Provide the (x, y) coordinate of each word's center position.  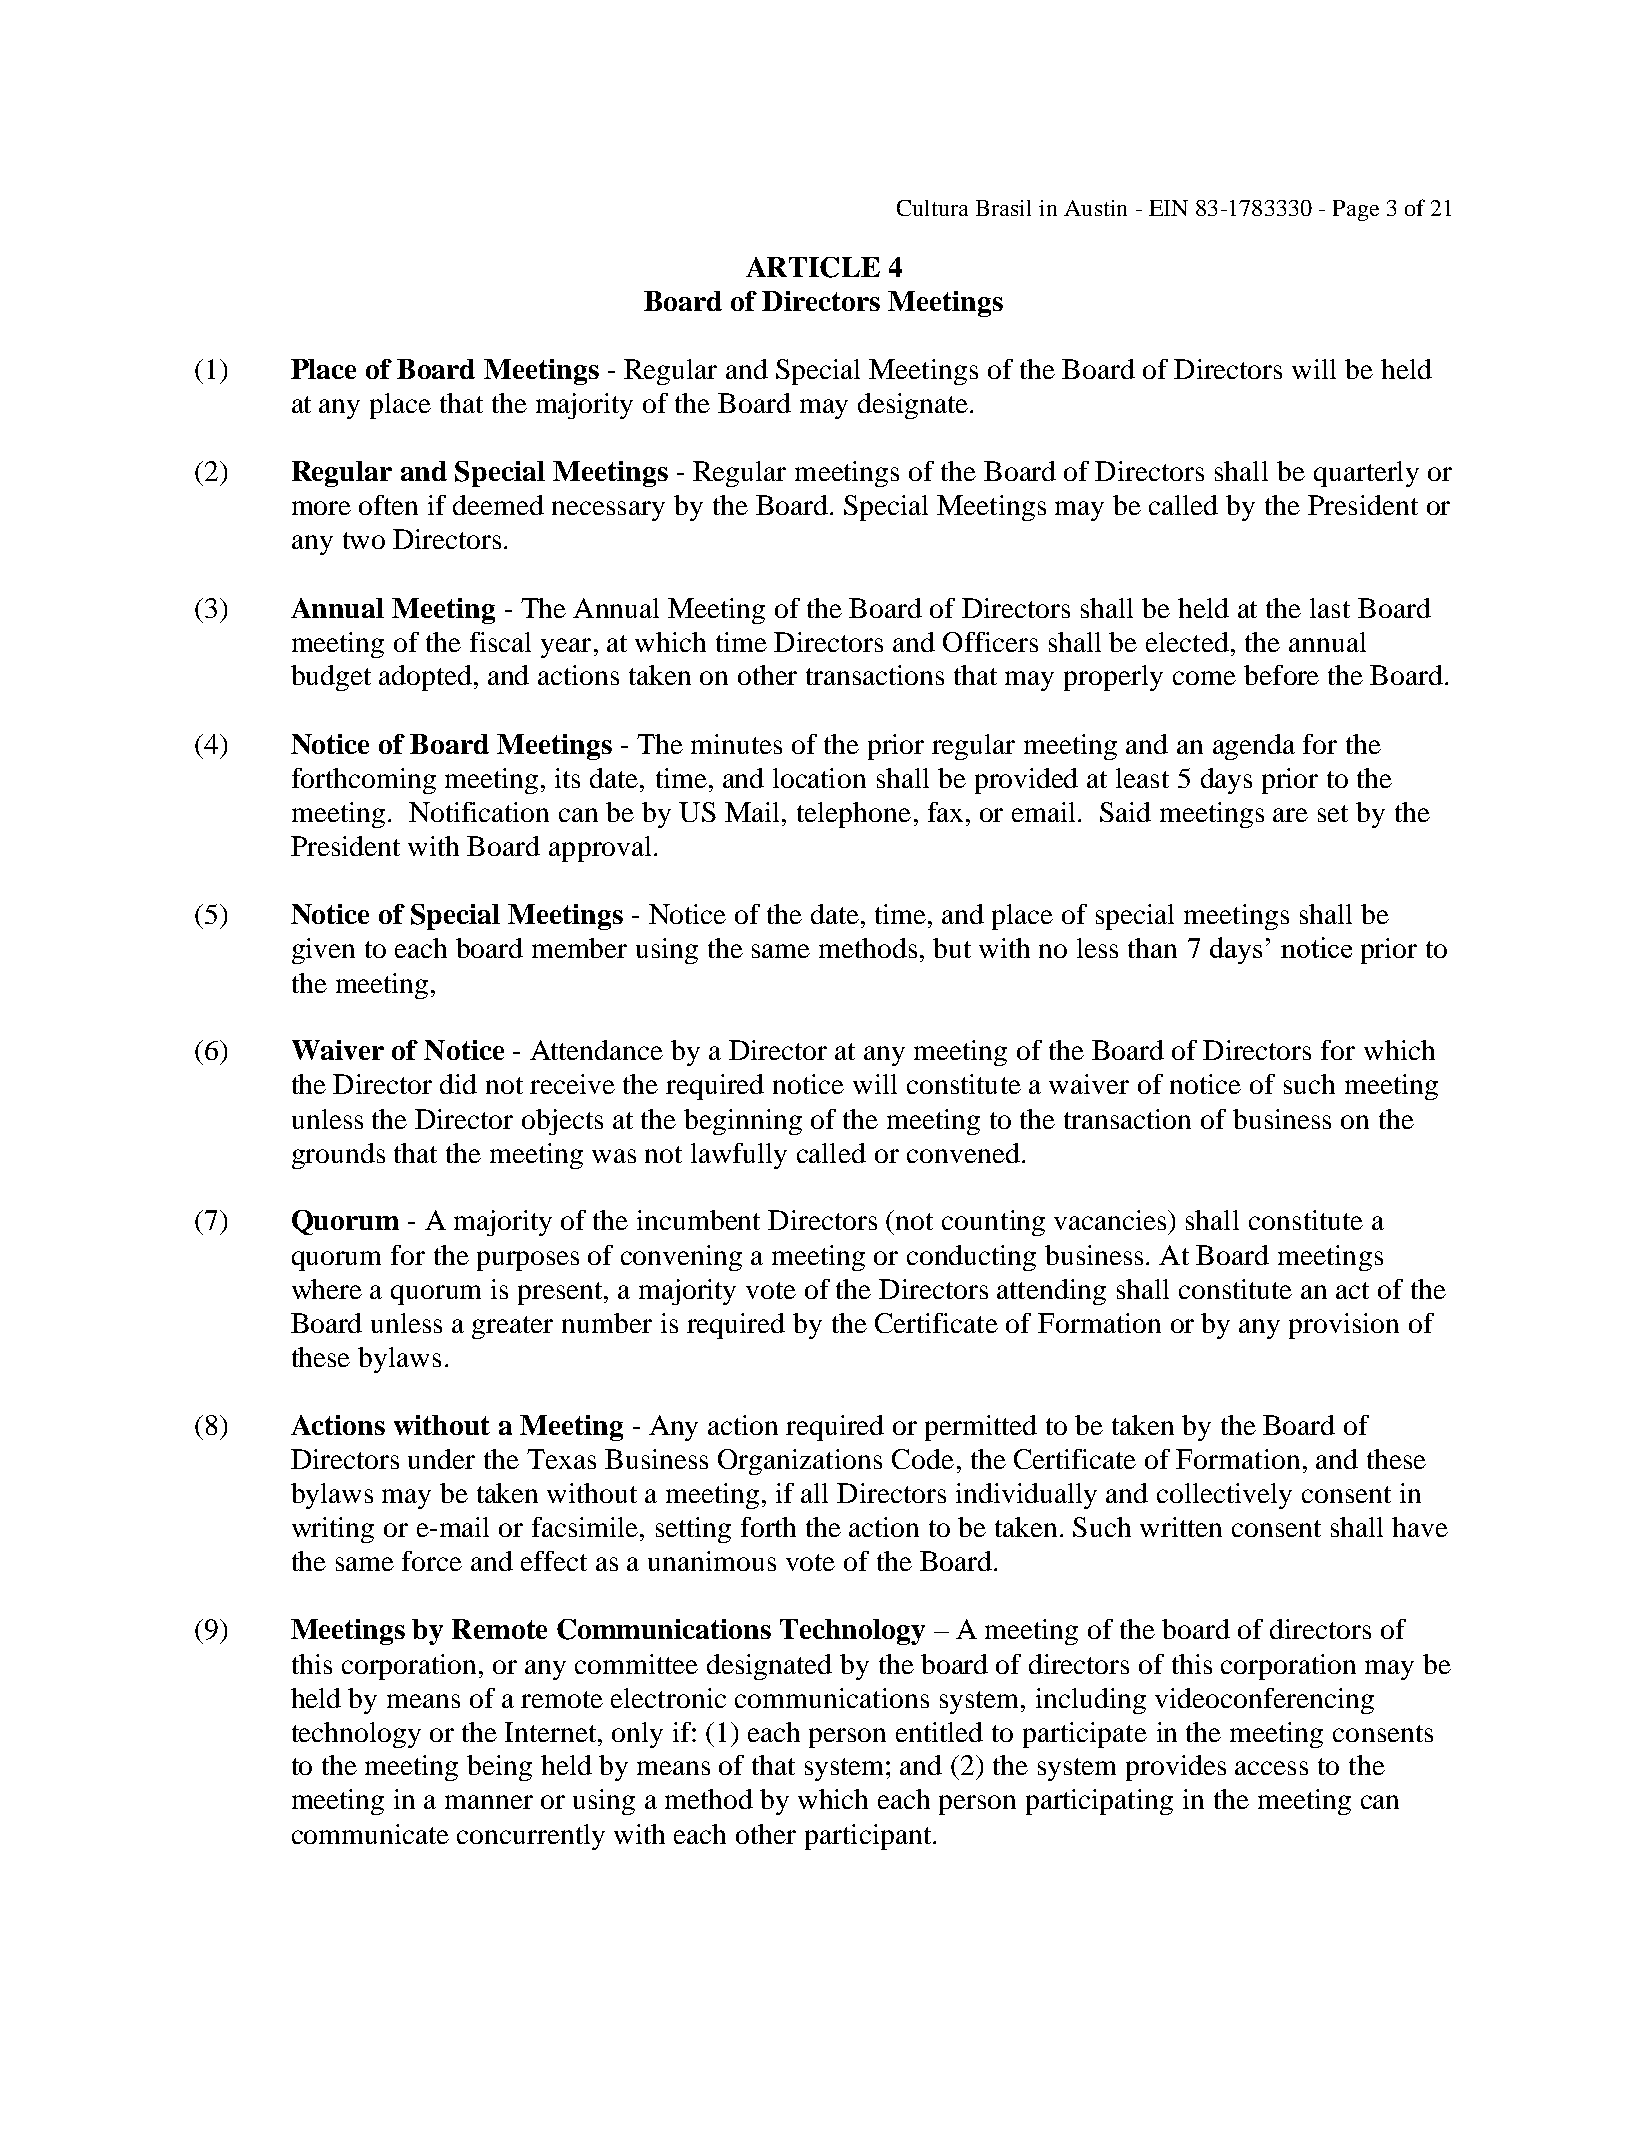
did (458, 1084)
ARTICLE (813, 267)
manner (489, 1802)
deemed (498, 505)
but (952, 948)
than (1152, 948)
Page (1356, 210)
